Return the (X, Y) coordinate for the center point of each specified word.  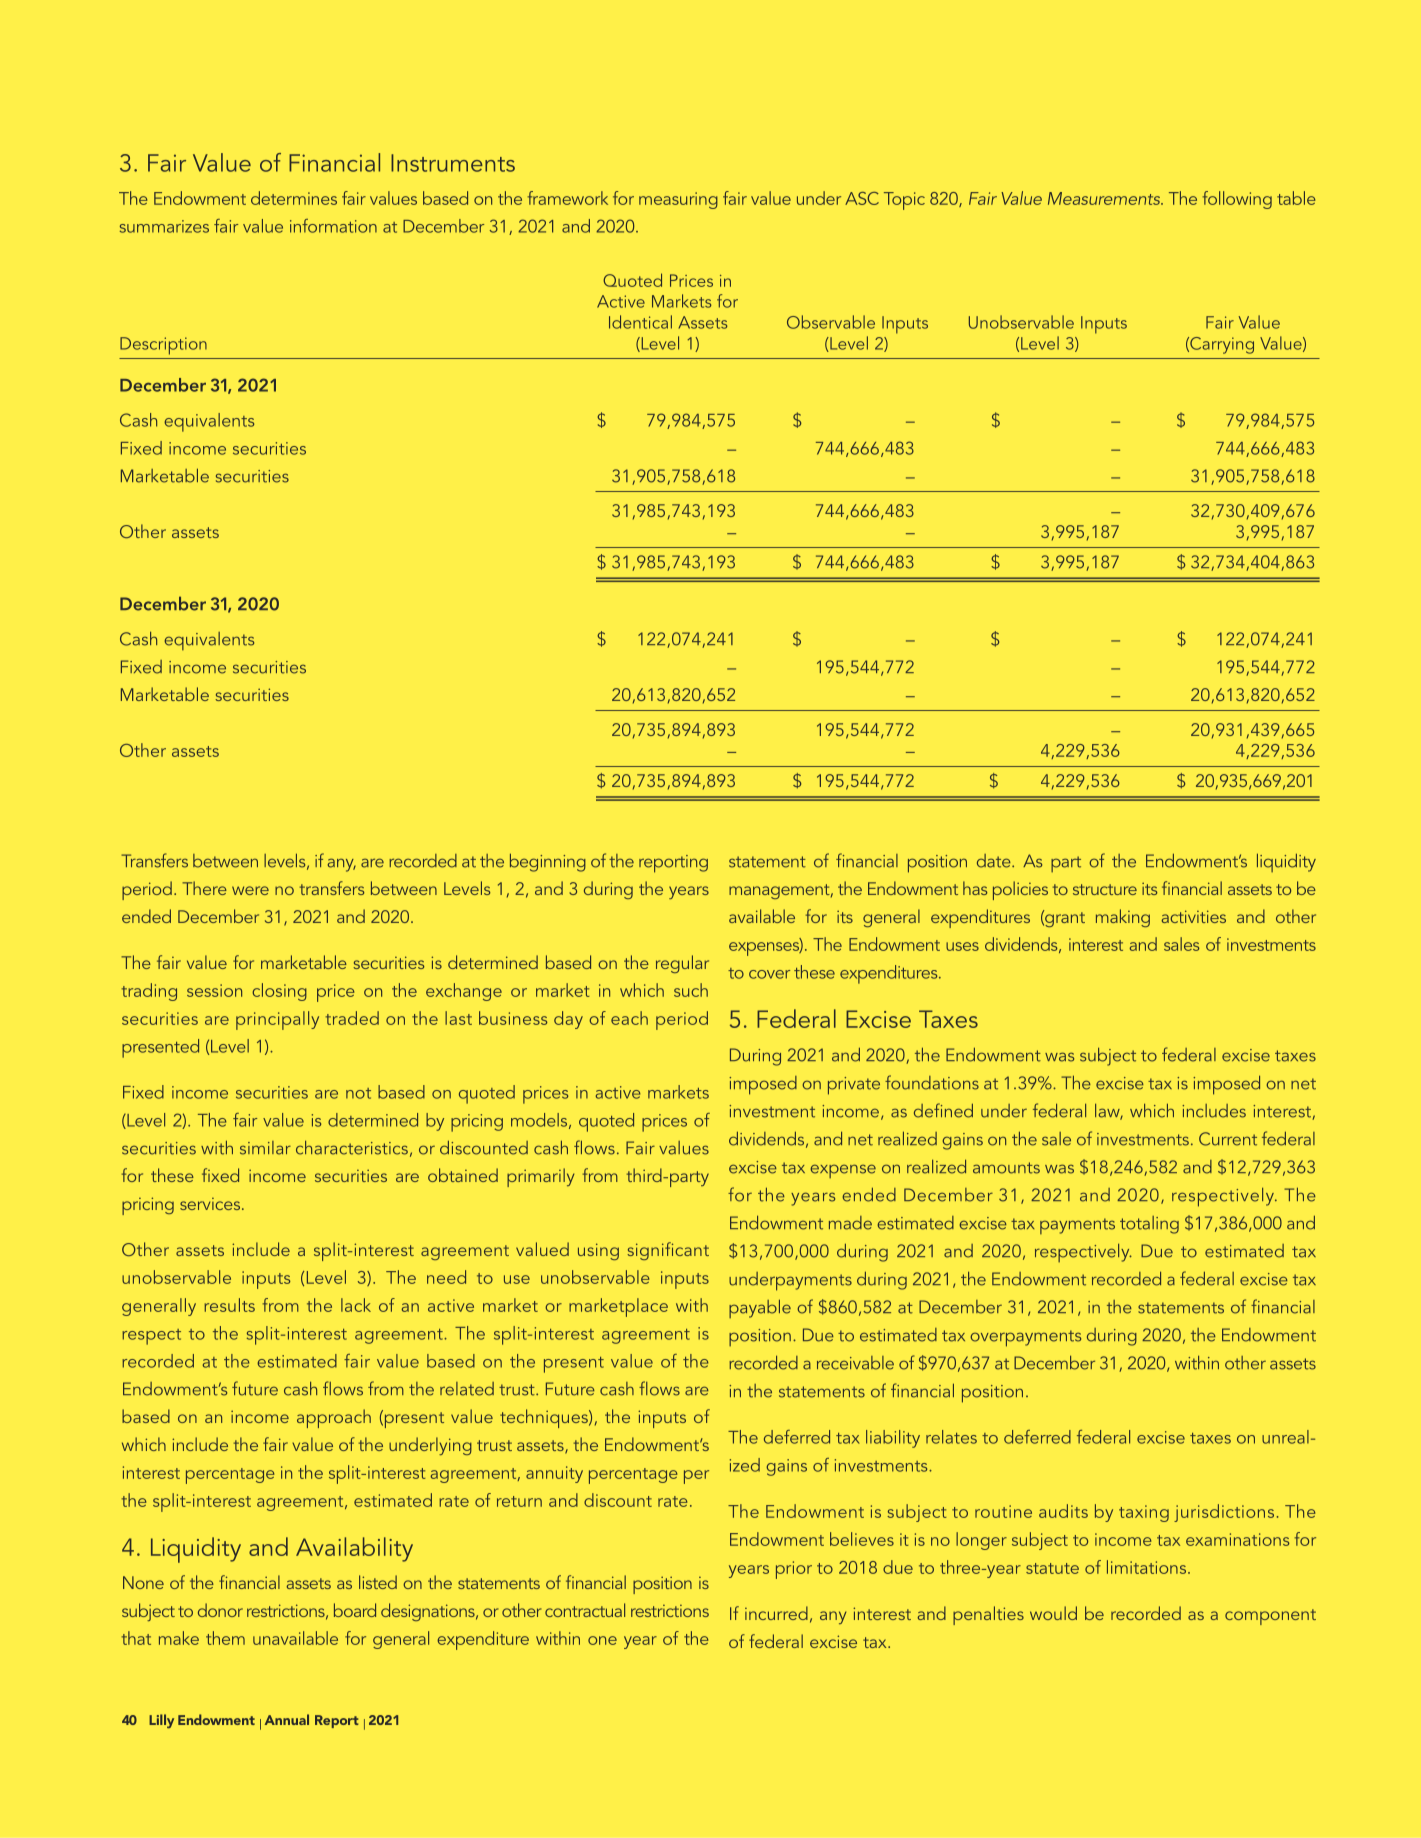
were (250, 890)
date (995, 861)
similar (265, 1148)
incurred (776, 1613)
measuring (678, 200)
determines (294, 198)
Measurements (1105, 198)
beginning (548, 862)
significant (668, 1251)
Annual (287, 1719)
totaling (1149, 1225)
